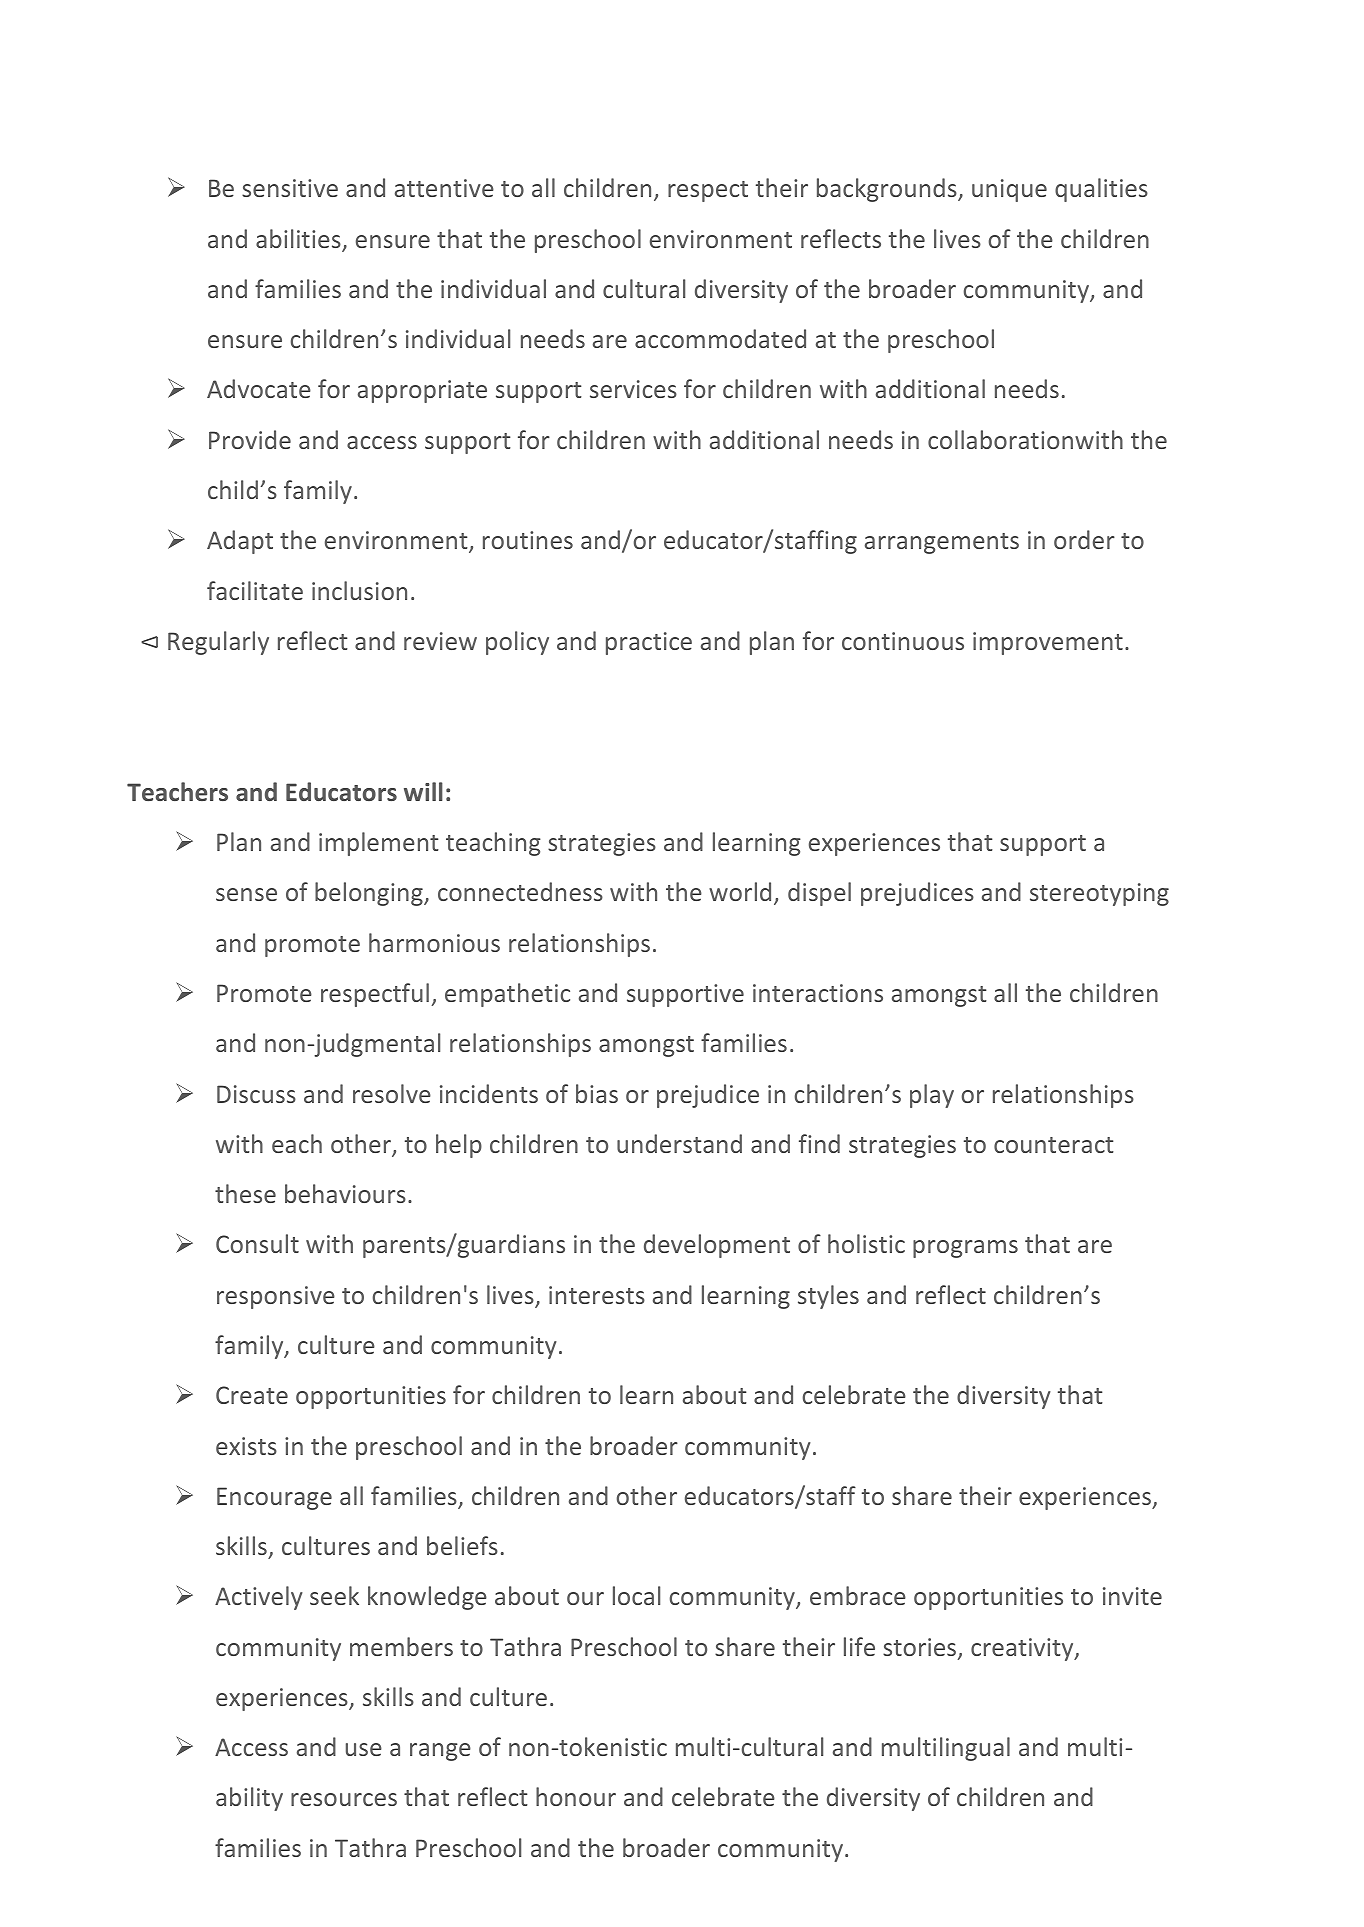  I want to click on world, so click(740, 891).
